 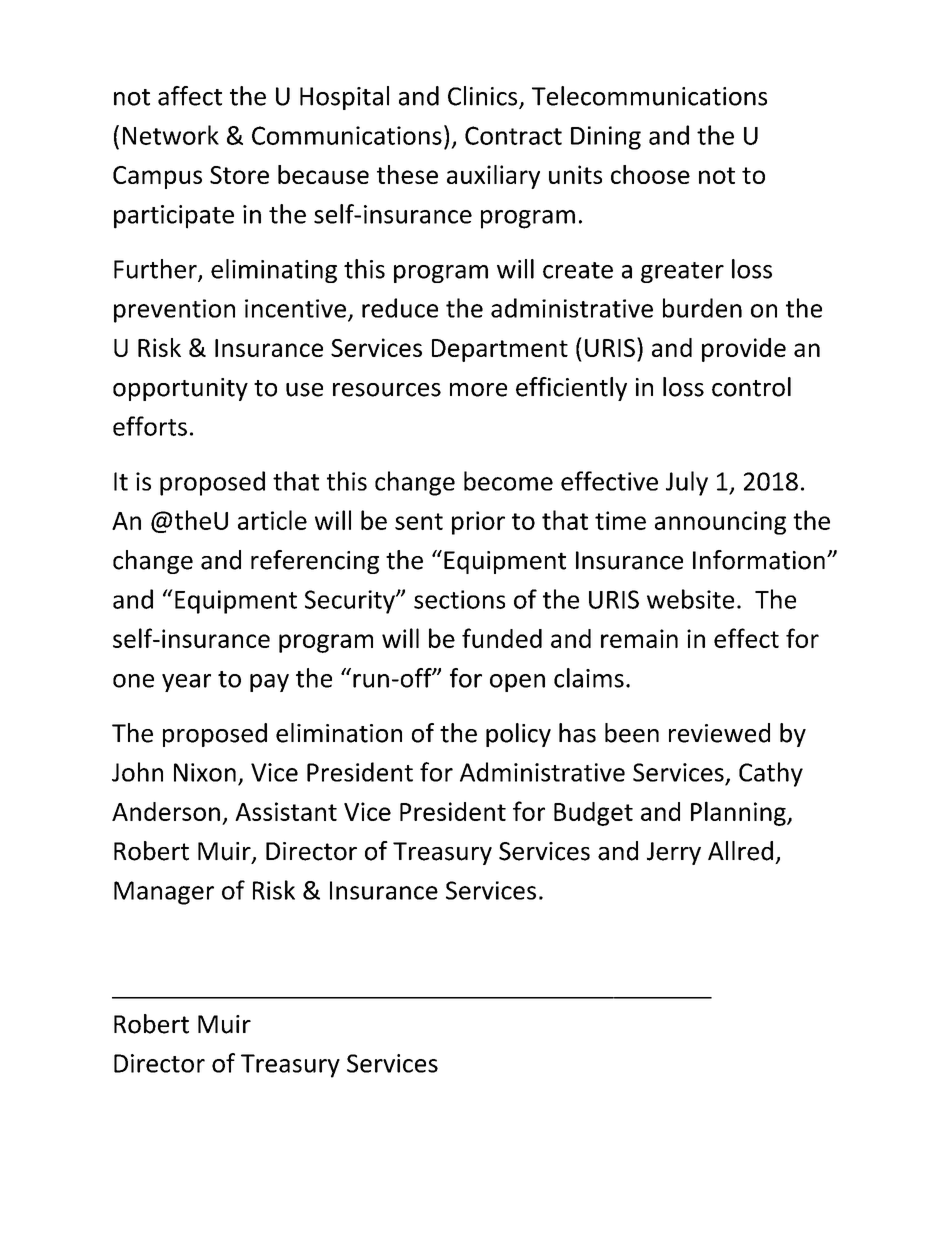 I want to click on Budget, so click(x=593, y=814).
